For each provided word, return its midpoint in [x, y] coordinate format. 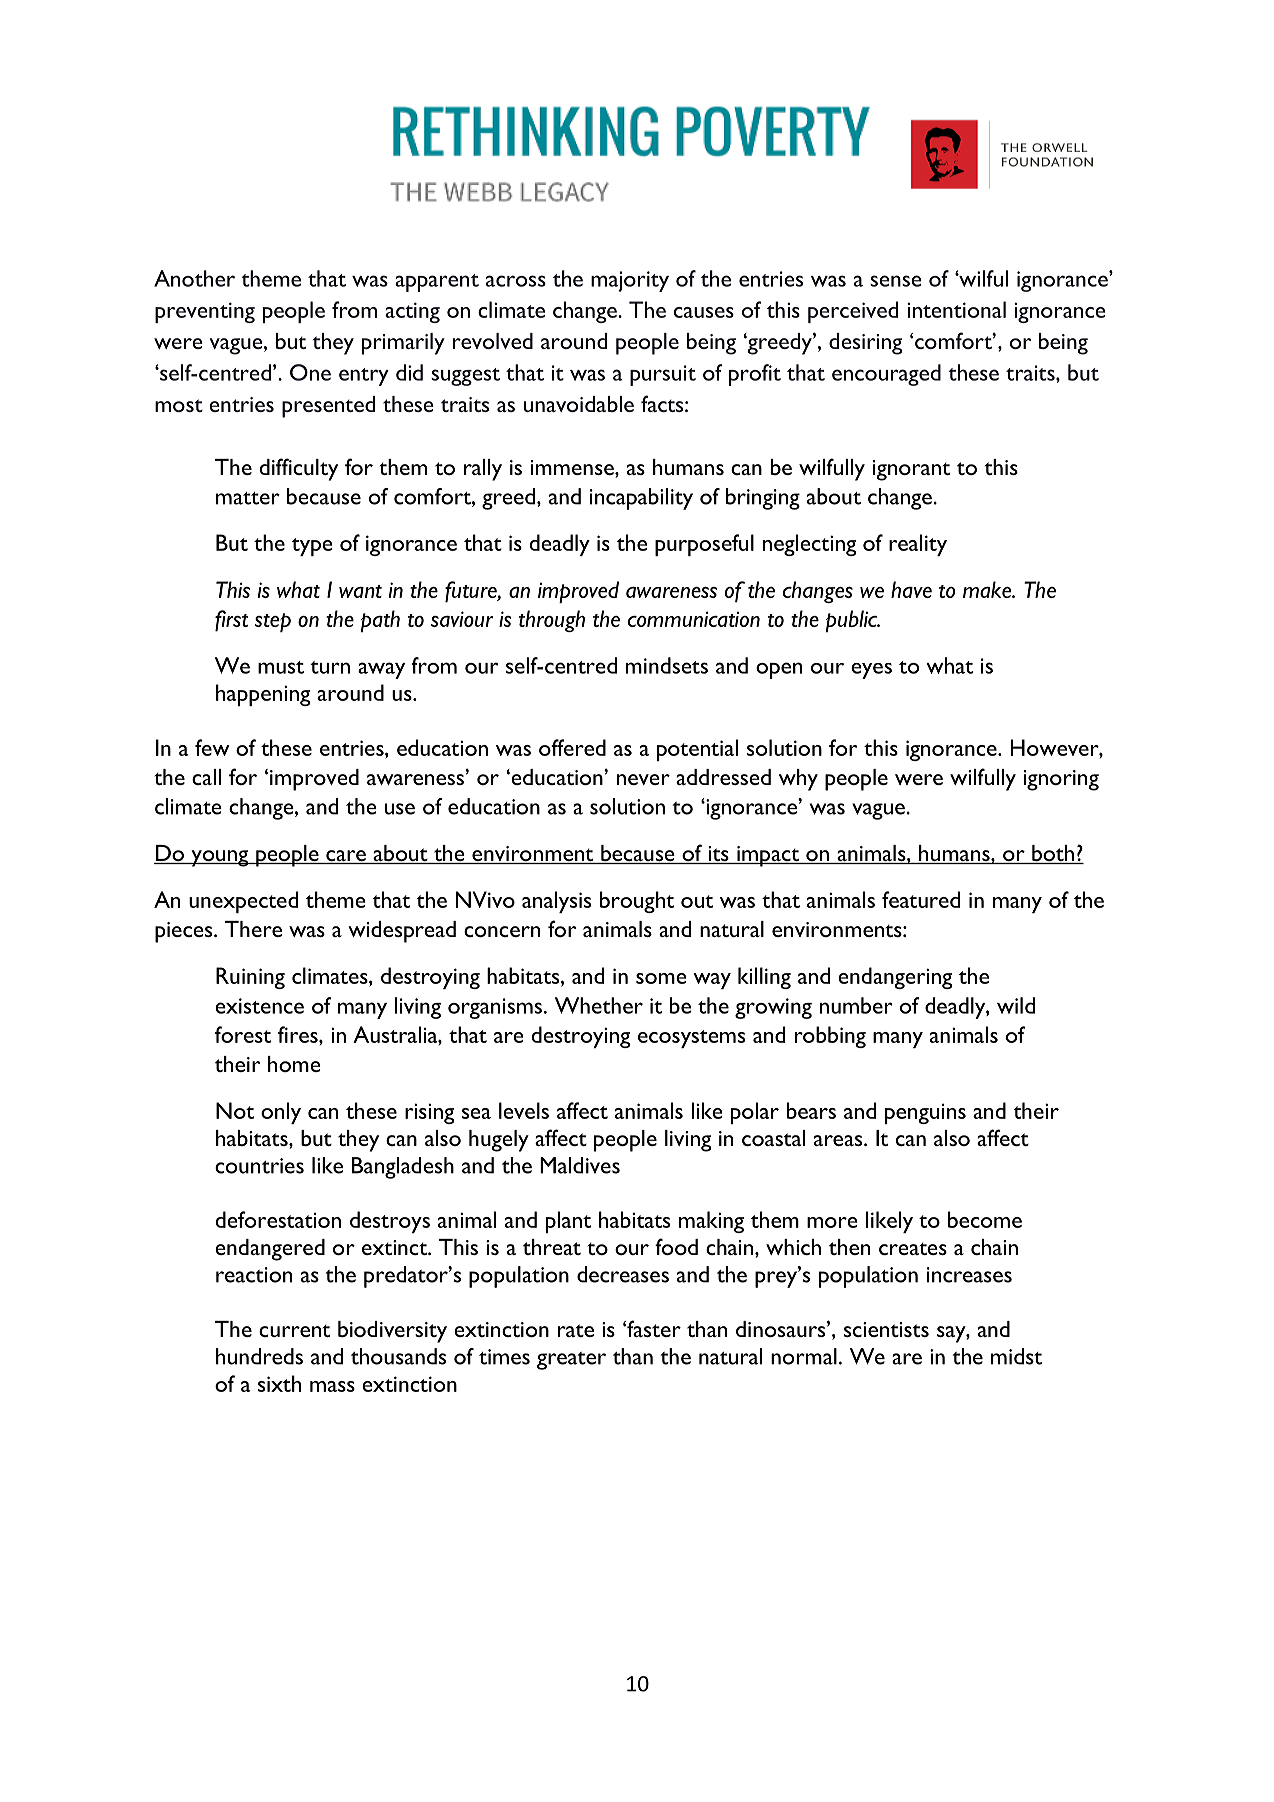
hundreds [259, 1356]
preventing [205, 312]
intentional [956, 309]
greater [571, 1361]
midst [1016, 1356]
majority [630, 281]
